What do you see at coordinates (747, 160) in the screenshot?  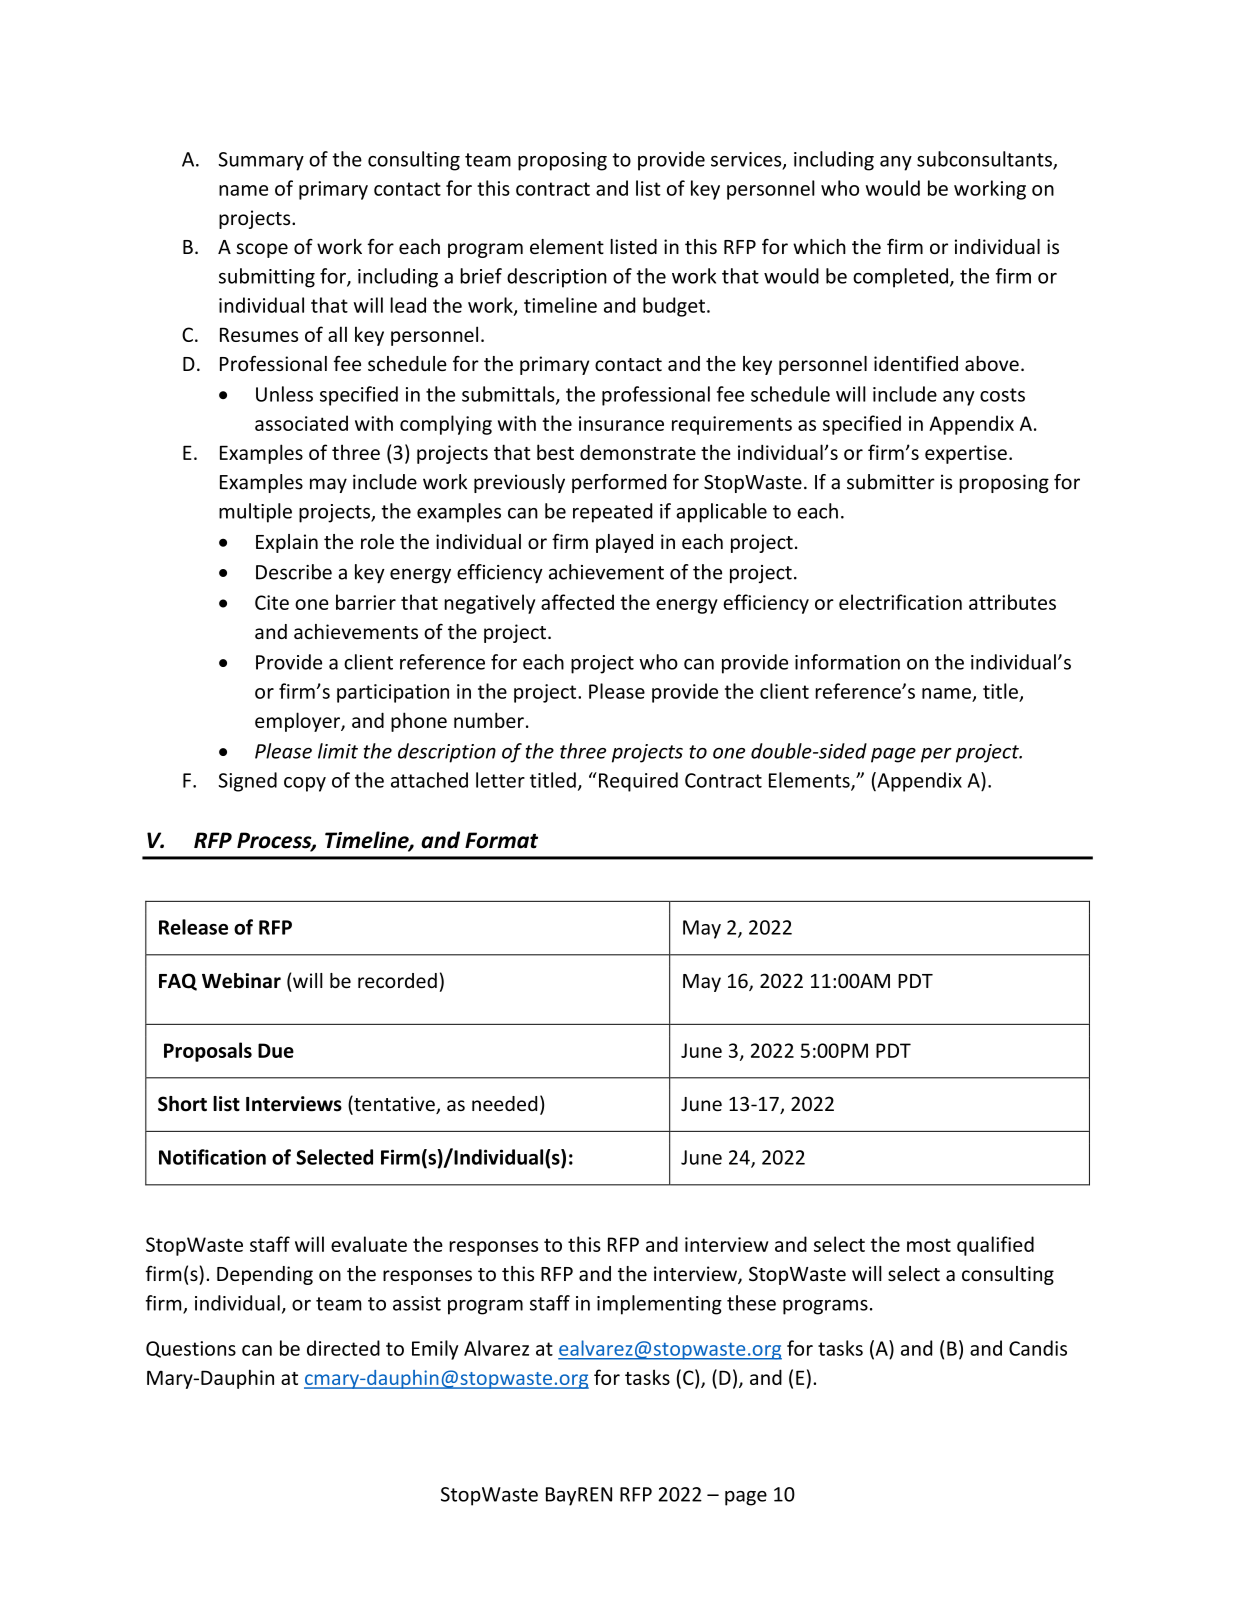 I see `services` at bounding box center [747, 160].
